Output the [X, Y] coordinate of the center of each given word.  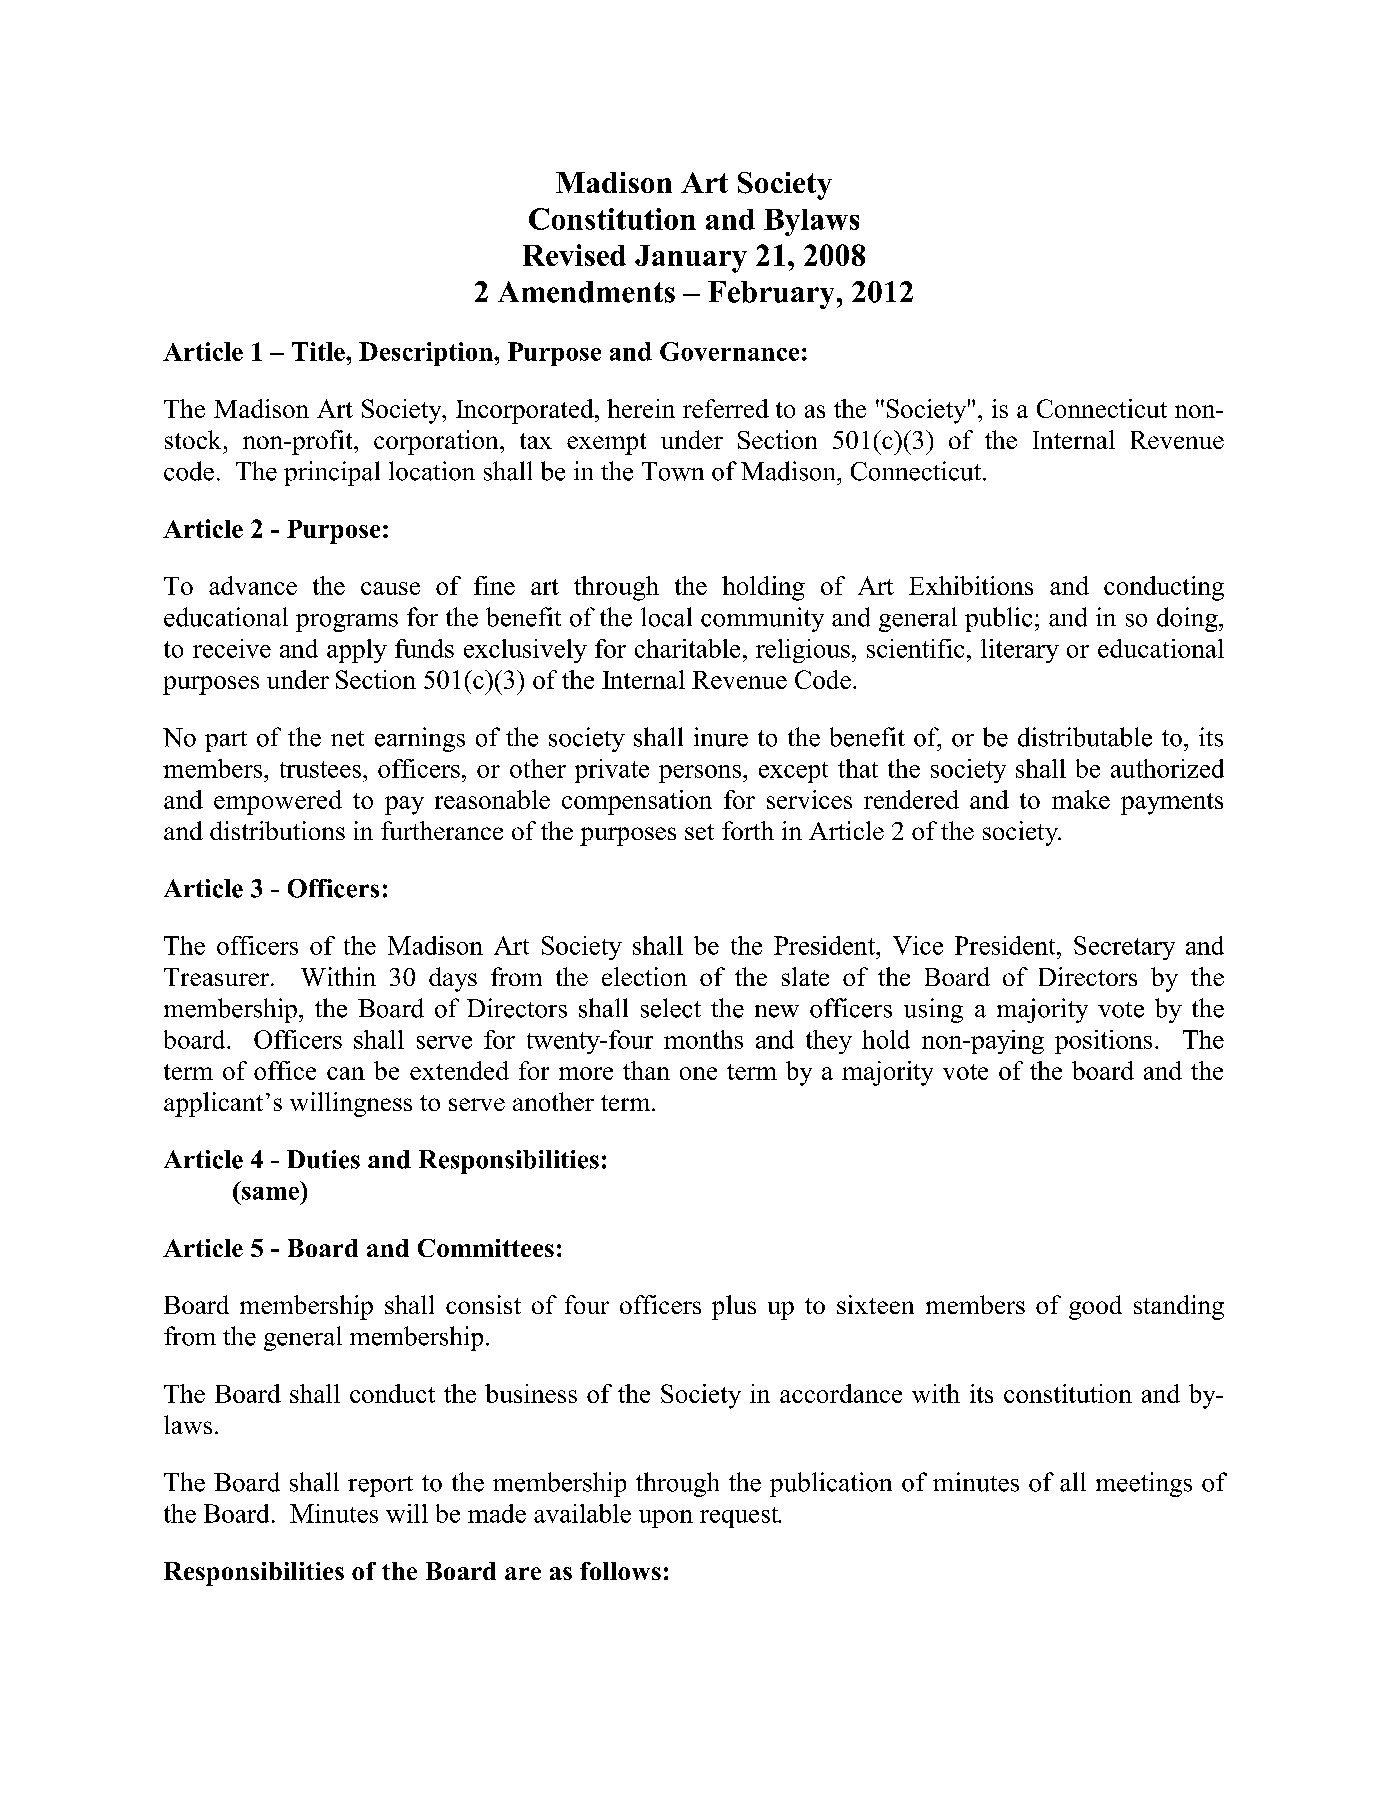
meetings [1144, 1484]
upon [666, 1519]
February [771, 295]
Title [319, 351]
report [380, 1486]
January [691, 259]
